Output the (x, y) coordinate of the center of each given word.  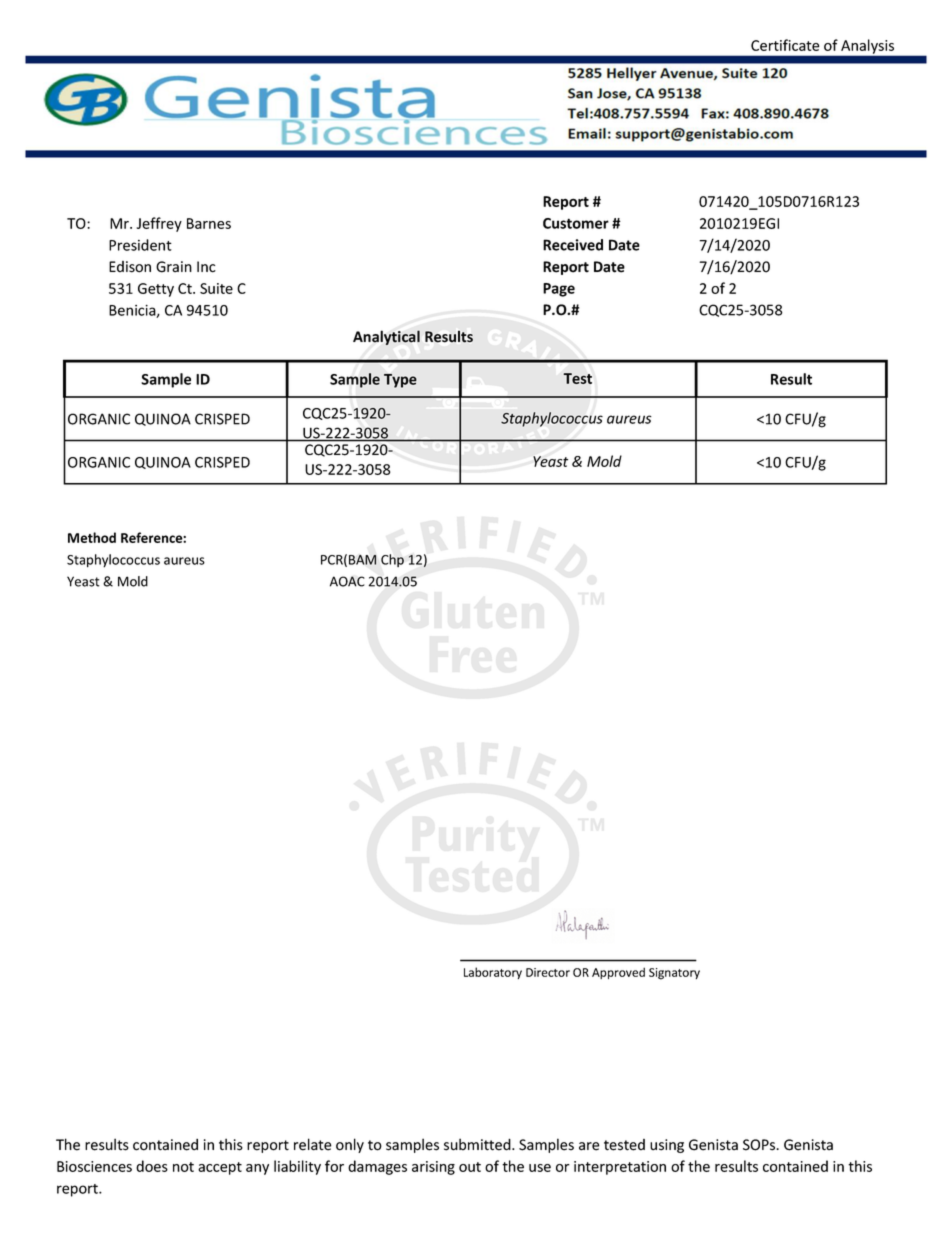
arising (433, 1168)
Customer (576, 223)
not (183, 1167)
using (667, 1146)
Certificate (785, 45)
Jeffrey (159, 224)
